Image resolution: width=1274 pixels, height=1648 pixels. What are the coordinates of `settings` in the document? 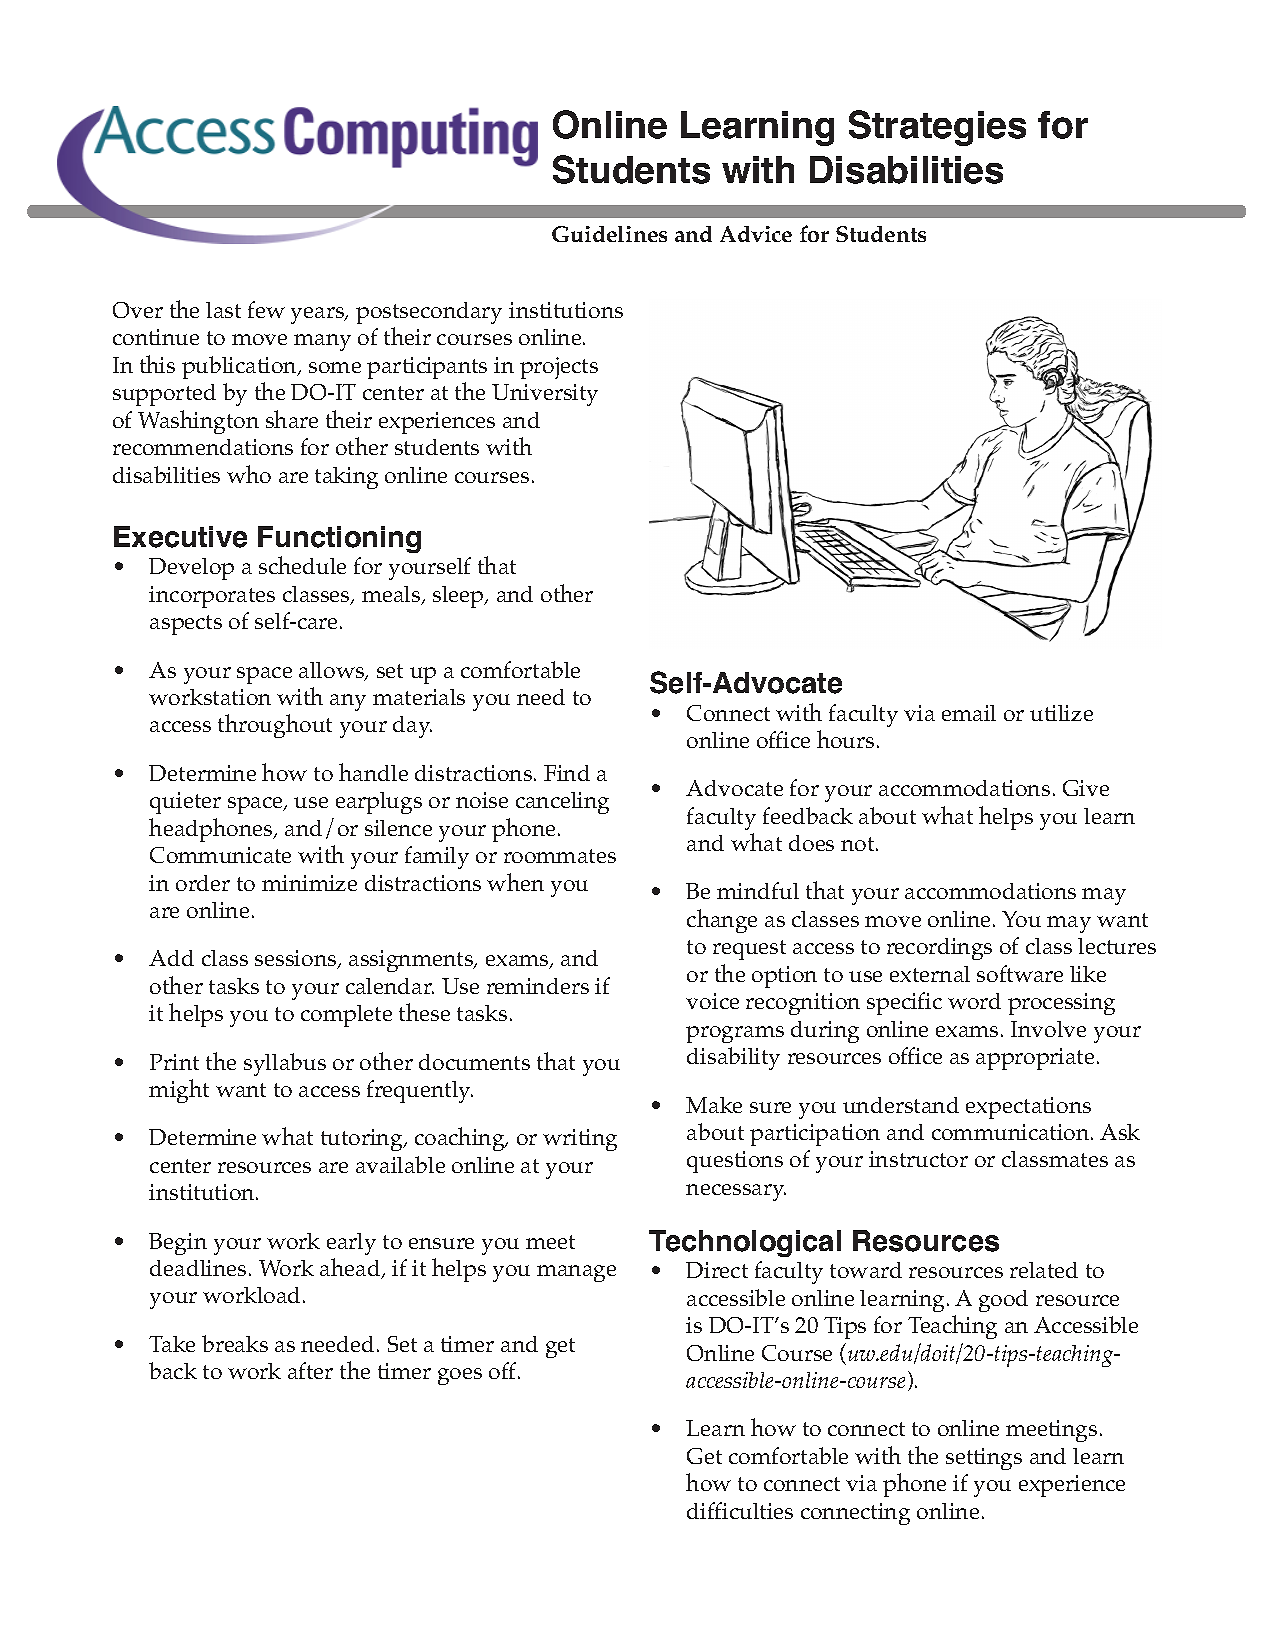 It's located at (984, 1459).
